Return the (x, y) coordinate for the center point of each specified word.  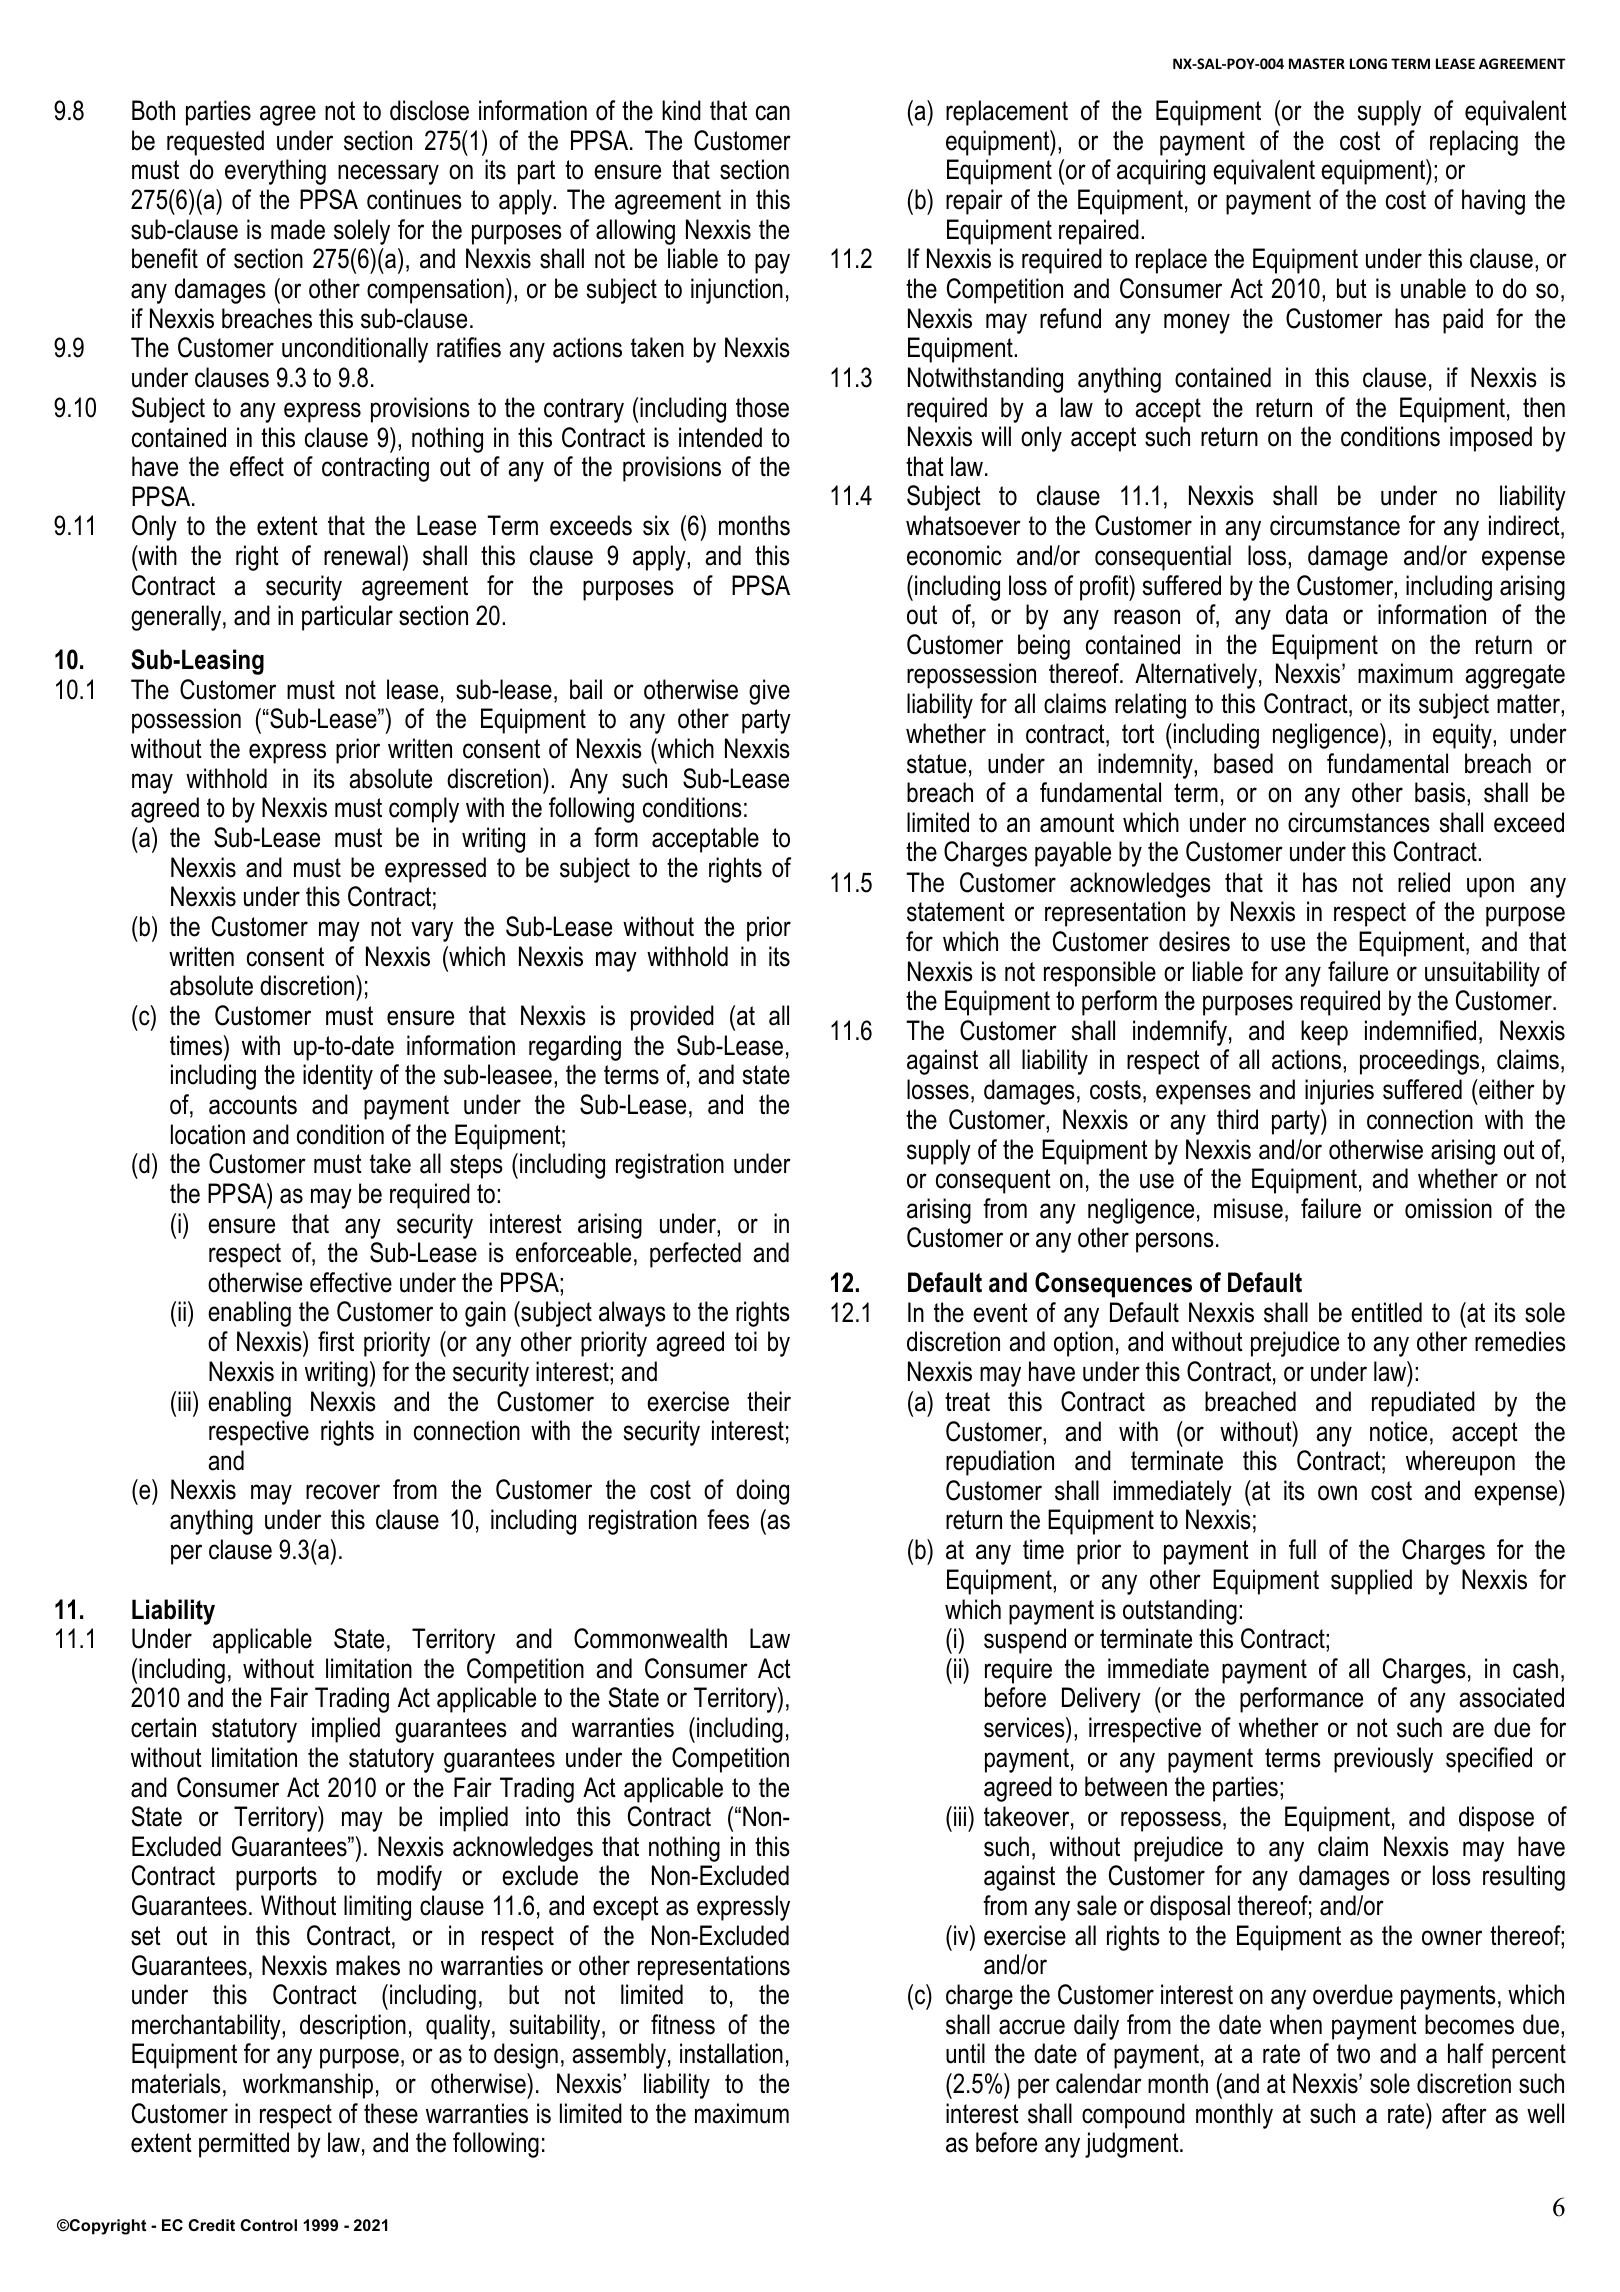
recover (343, 1492)
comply (424, 810)
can (773, 113)
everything (275, 172)
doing (762, 1492)
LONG (1368, 63)
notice (1398, 1431)
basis (1441, 792)
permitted (244, 2145)
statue (936, 764)
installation (731, 2053)
